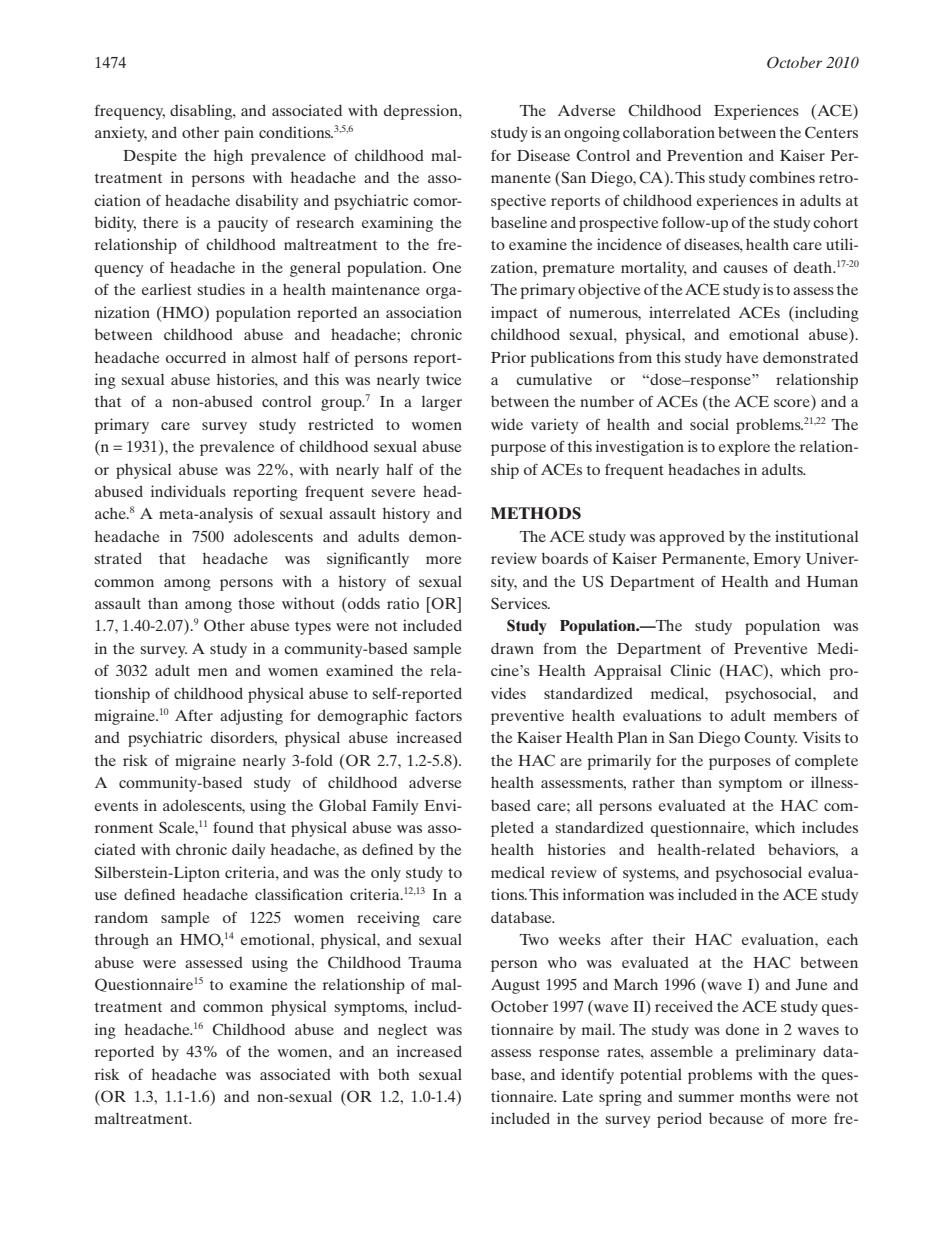  Describe the element at coordinates (228, 157) in the screenshot. I see `high` at that location.
